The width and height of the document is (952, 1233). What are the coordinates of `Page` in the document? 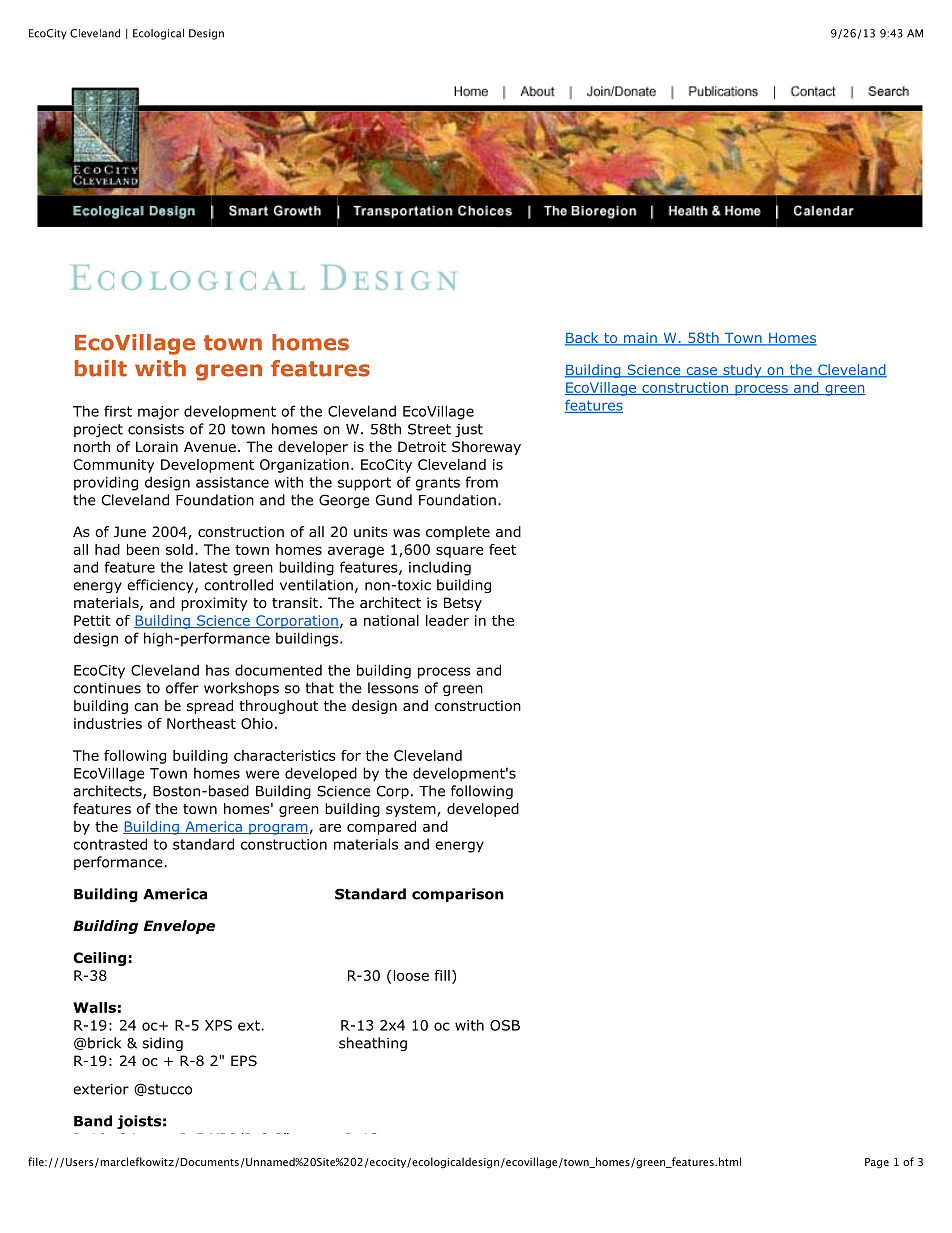 It's located at (877, 1163).
